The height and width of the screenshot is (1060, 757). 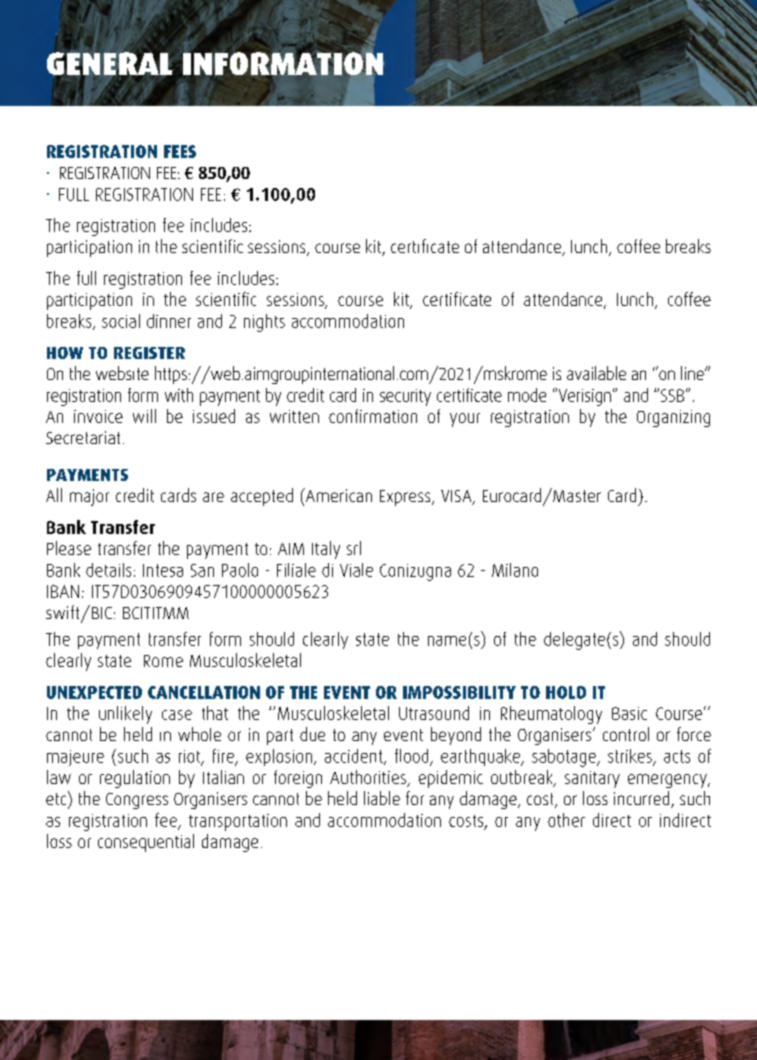 What do you see at coordinates (405, 397) in the screenshot?
I see `security` at bounding box center [405, 397].
